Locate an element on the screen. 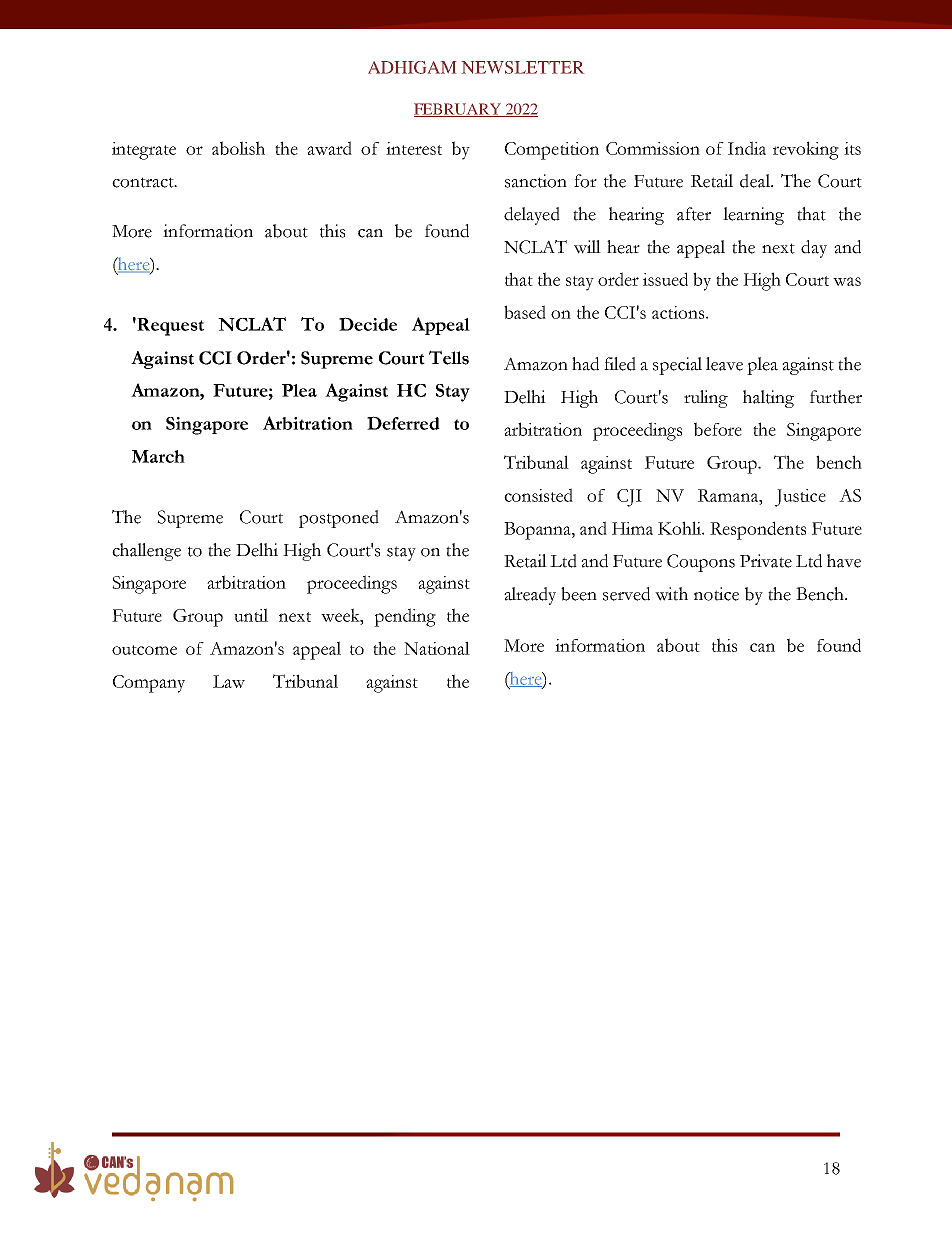 This screenshot has height=1233, width=952. Law is located at coordinates (229, 681).
